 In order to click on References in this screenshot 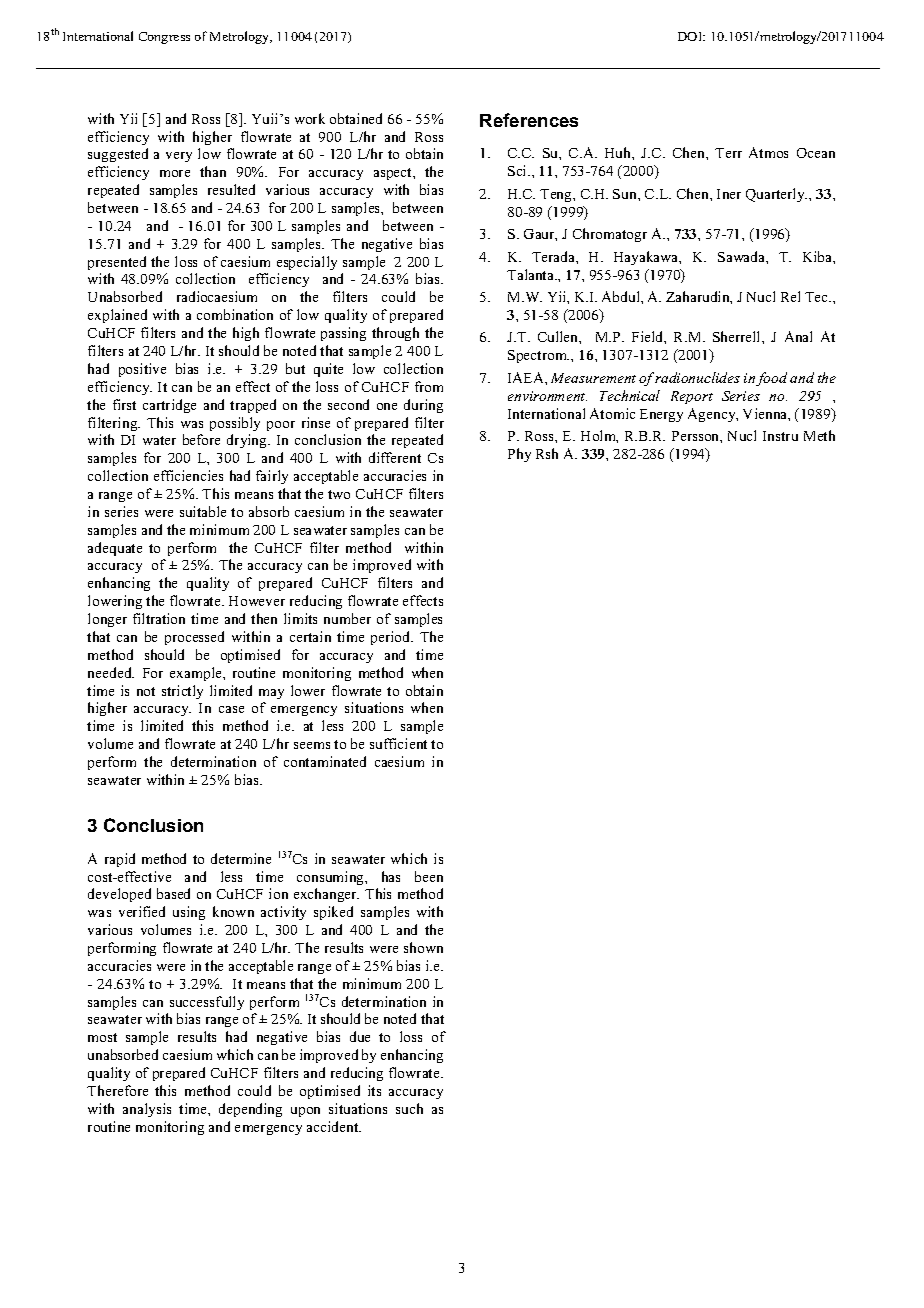, I will do `click(529, 120)`.
